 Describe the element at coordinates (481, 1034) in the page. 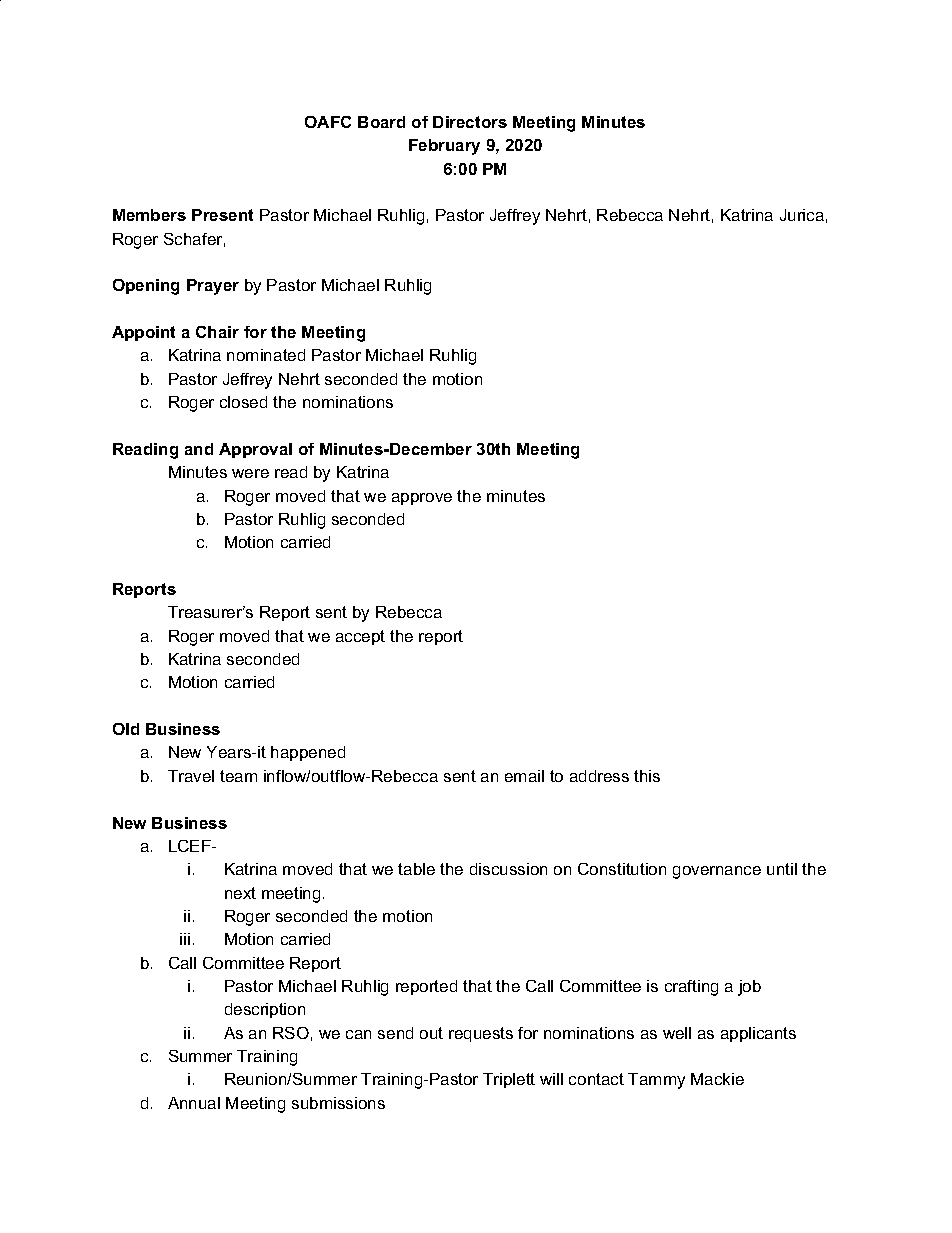

I see `requests` at that location.
